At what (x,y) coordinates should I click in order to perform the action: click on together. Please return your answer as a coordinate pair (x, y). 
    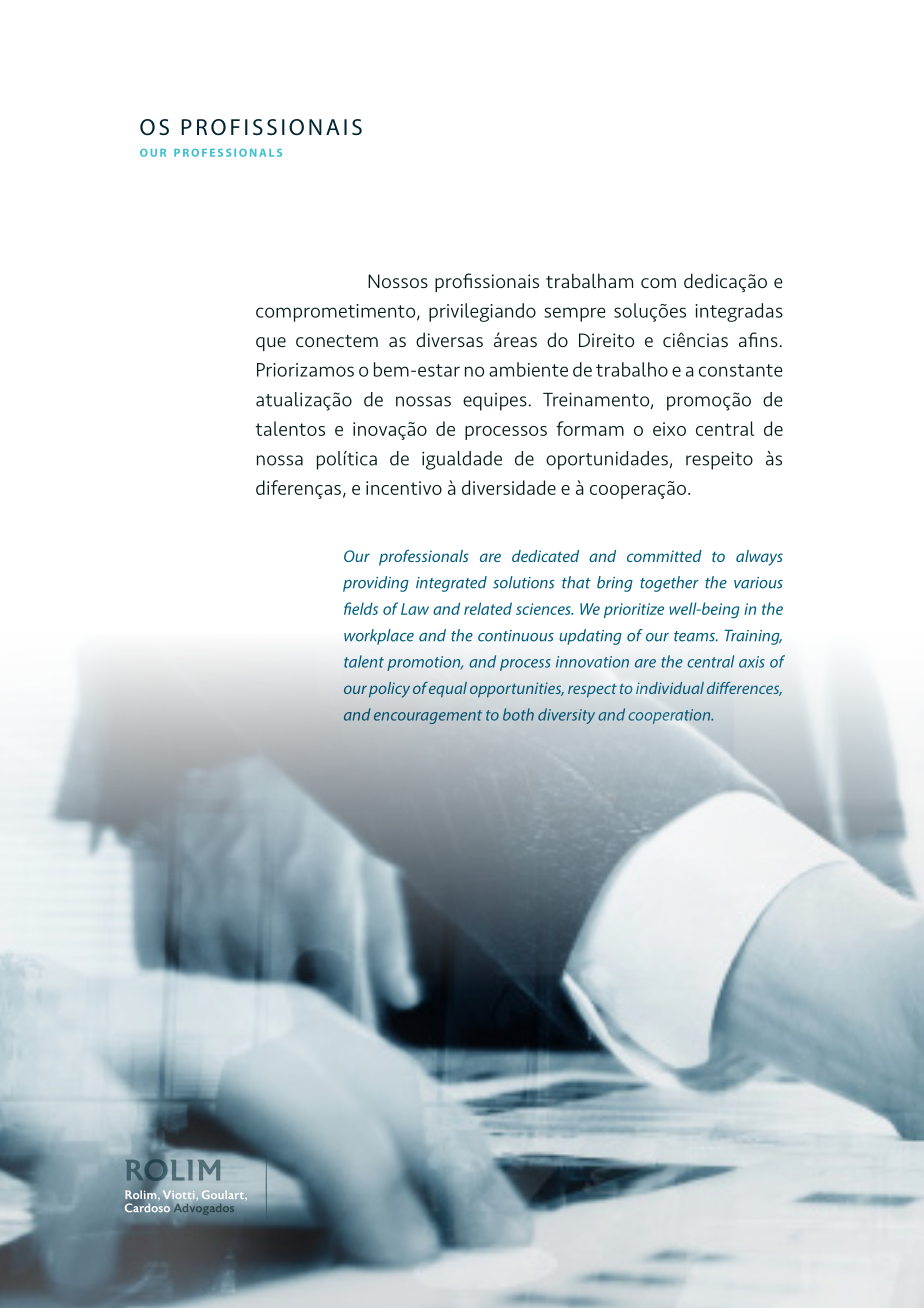
    Looking at the image, I should click on (669, 584).
